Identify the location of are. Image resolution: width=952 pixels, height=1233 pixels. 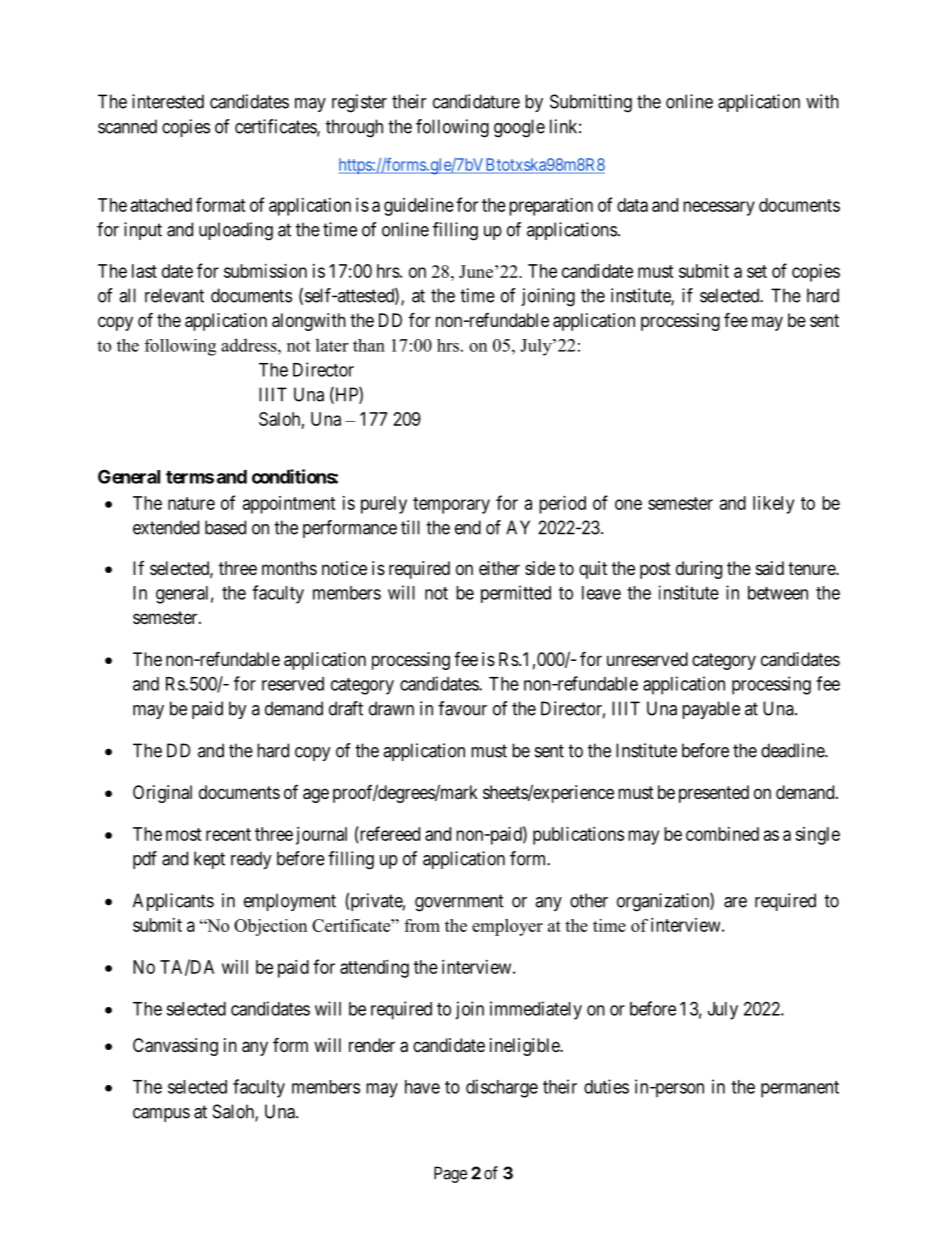
(735, 902).
